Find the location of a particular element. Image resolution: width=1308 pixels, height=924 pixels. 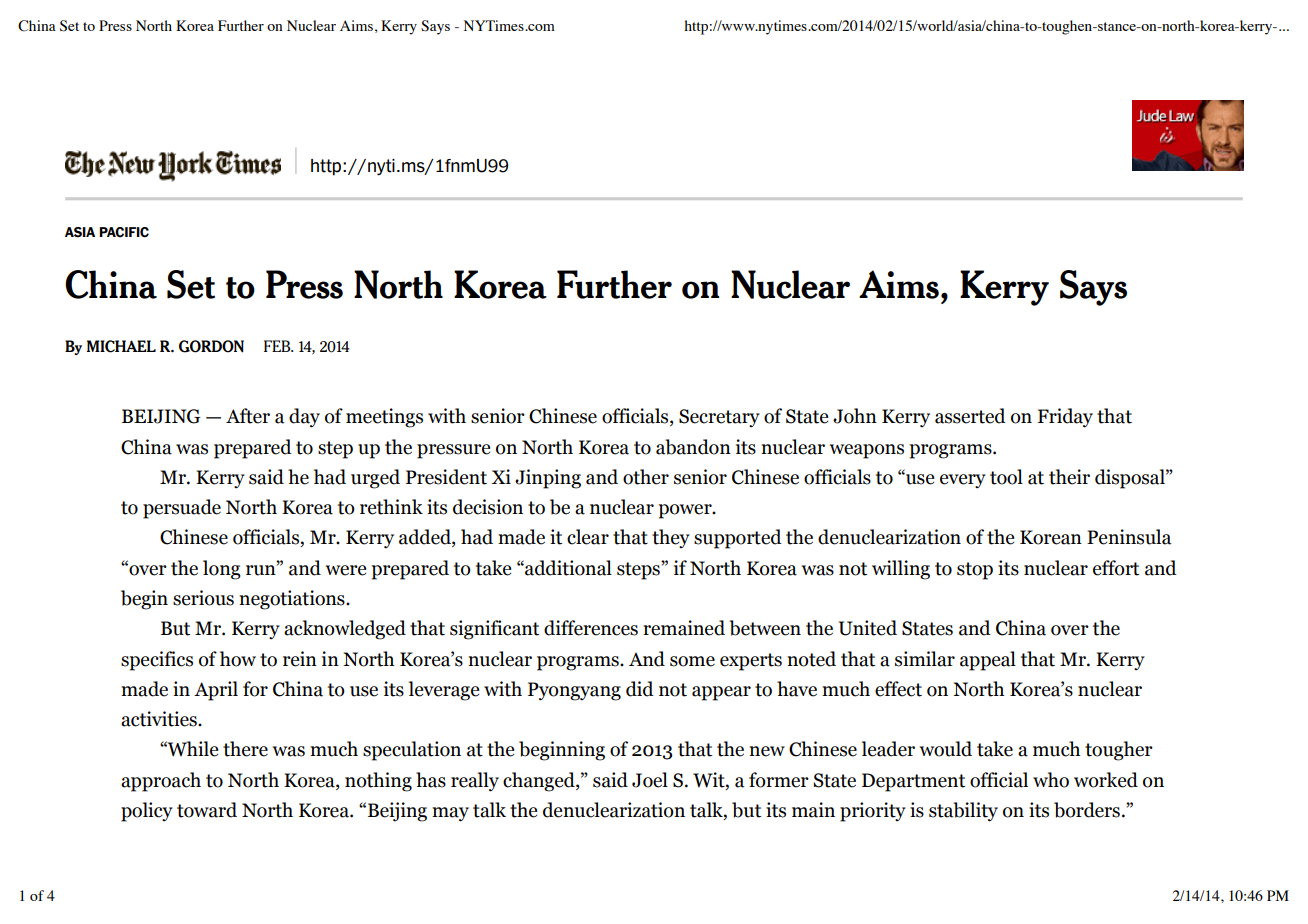

FEB is located at coordinates (278, 346).
